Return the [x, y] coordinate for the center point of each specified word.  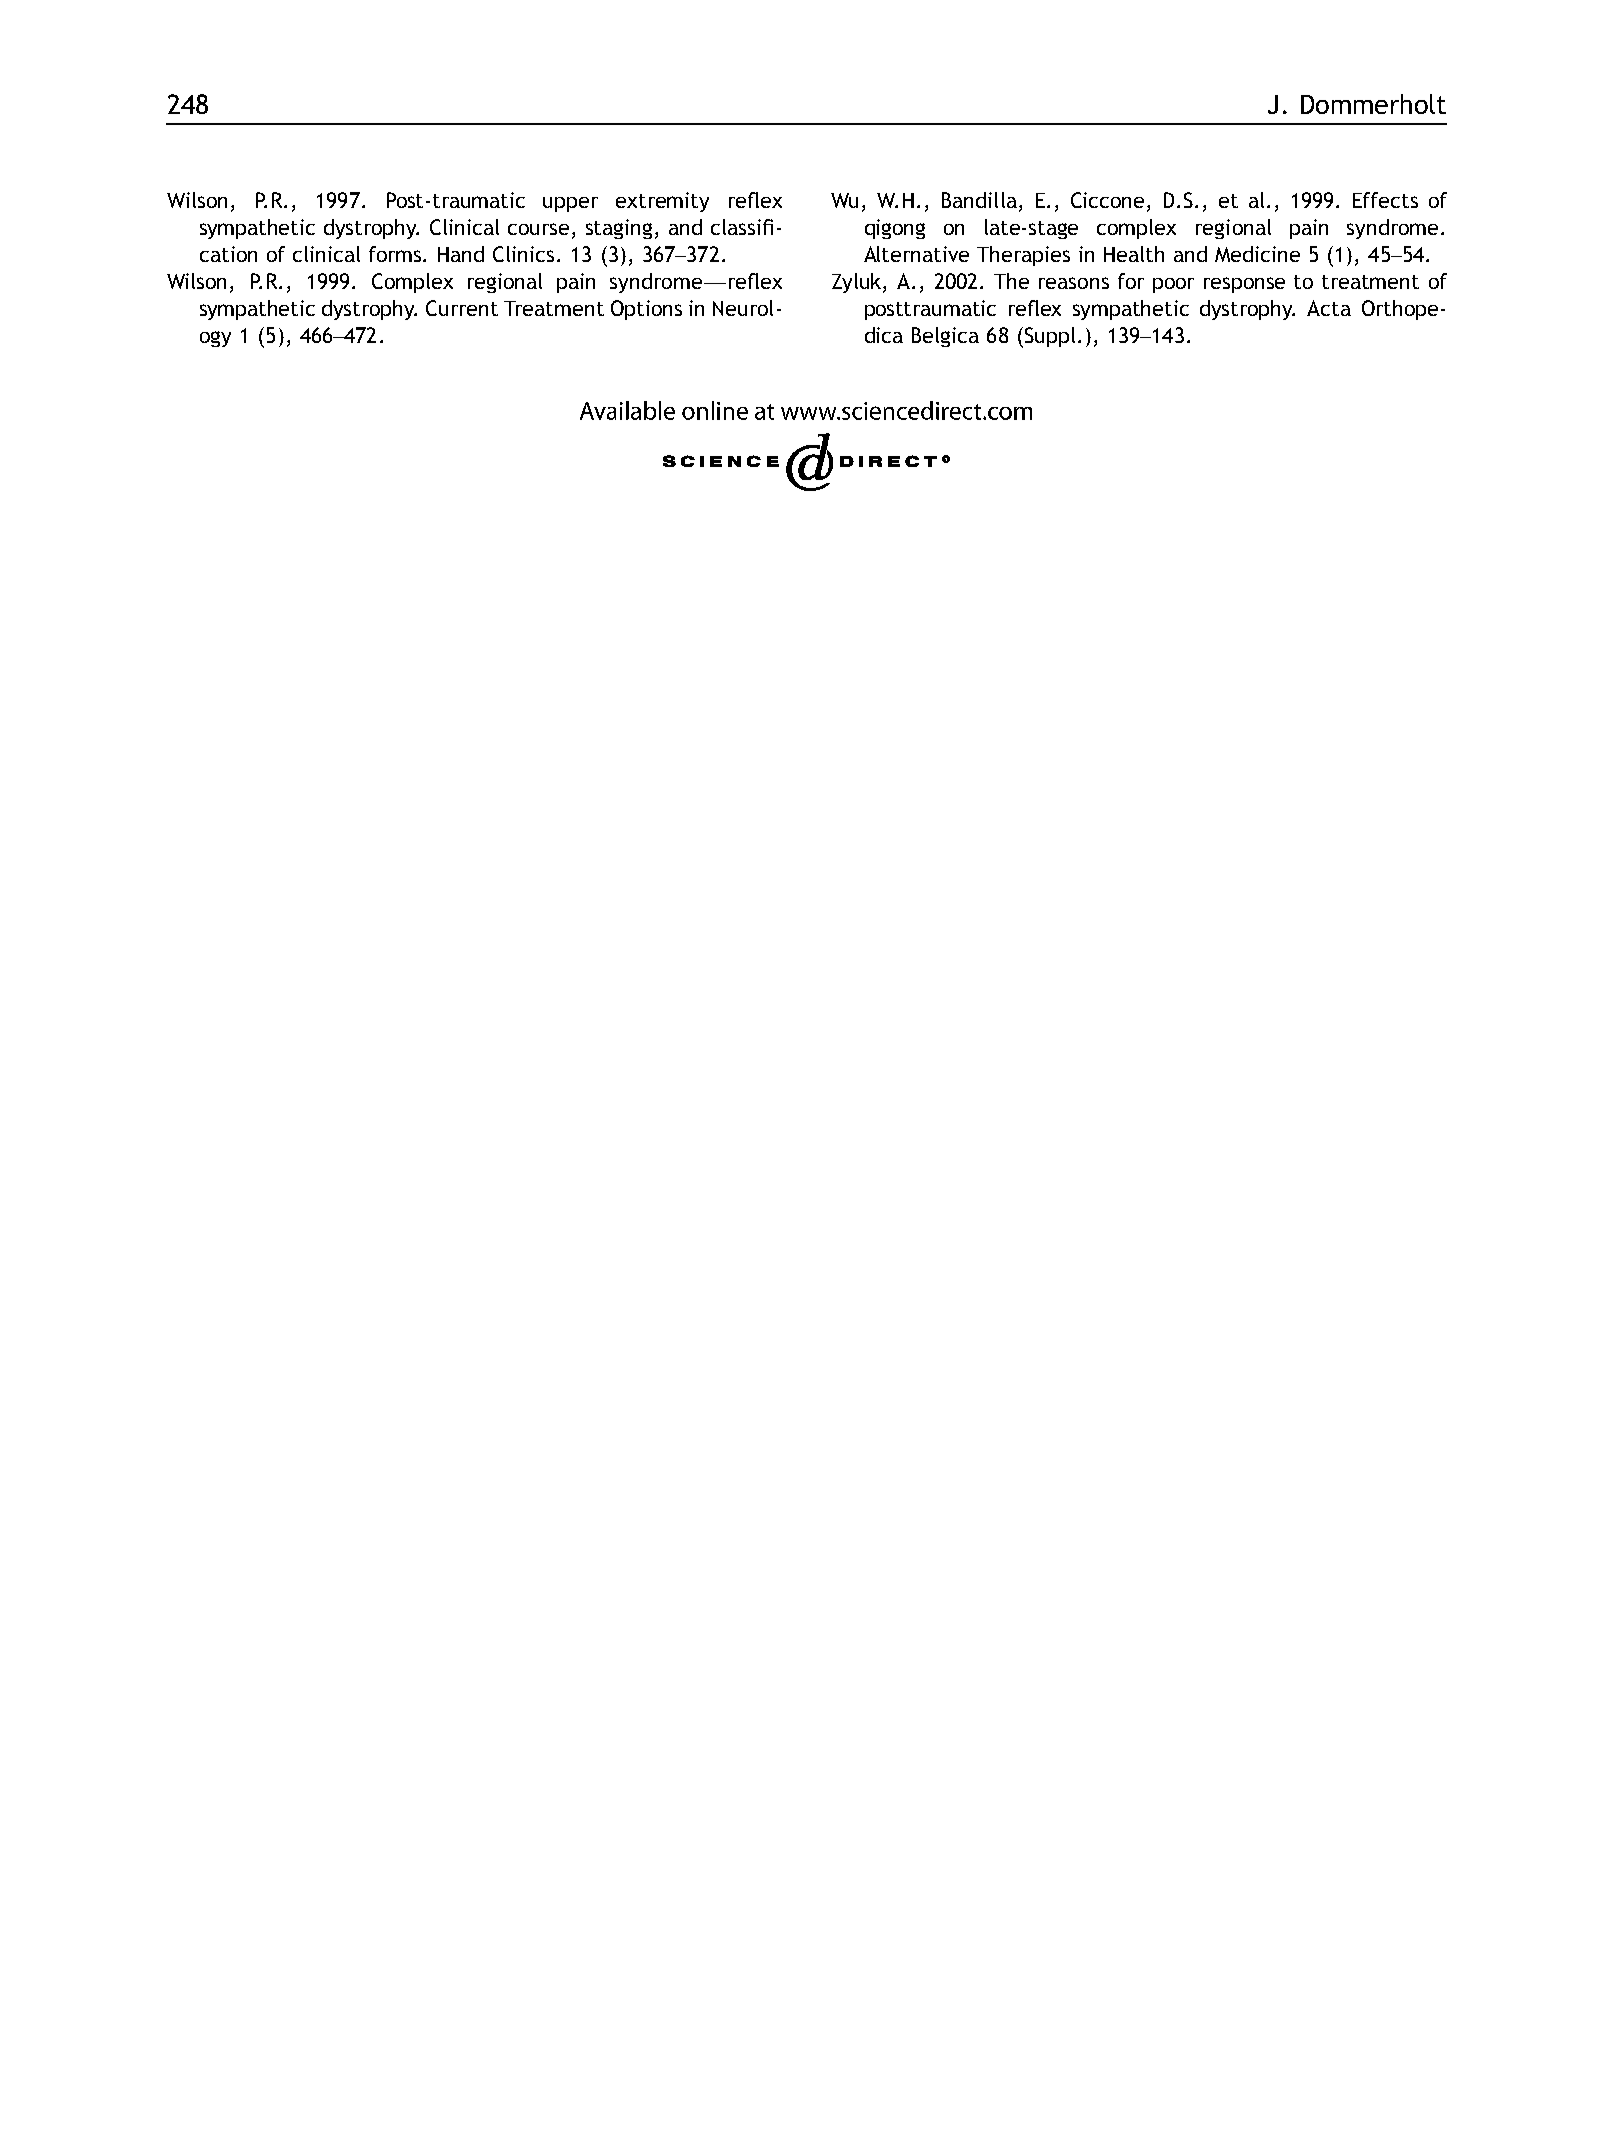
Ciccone [1107, 200]
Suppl [1048, 337]
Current [462, 308]
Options [646, 310]
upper [570, 204]
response [1244, 285]
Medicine [1257, 254]
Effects [1385, 200]
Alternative [916, 254]
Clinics [523, 254]
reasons [1074, 283]
